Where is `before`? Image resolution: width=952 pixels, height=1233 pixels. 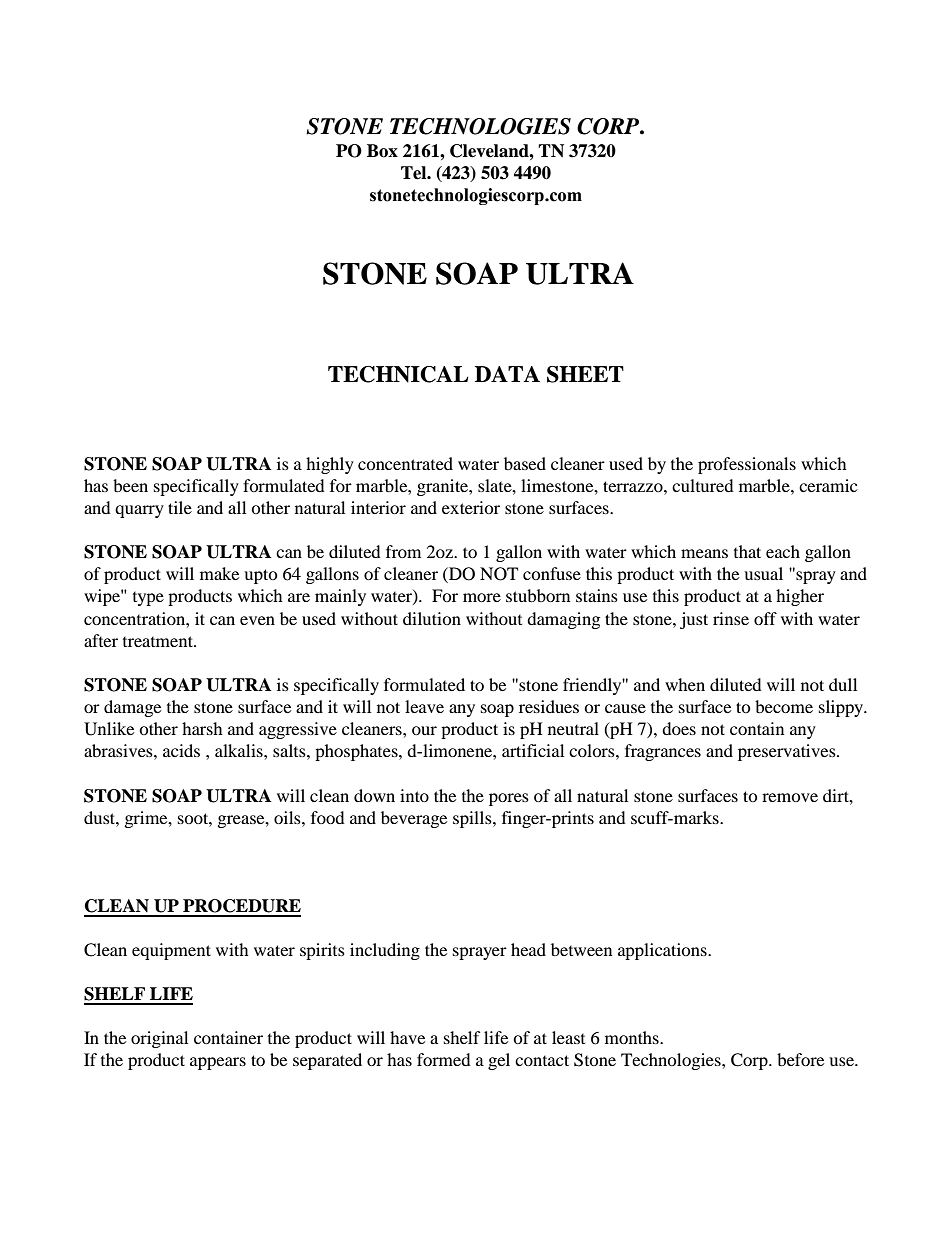 before is located at coordinates (800, 1059).
